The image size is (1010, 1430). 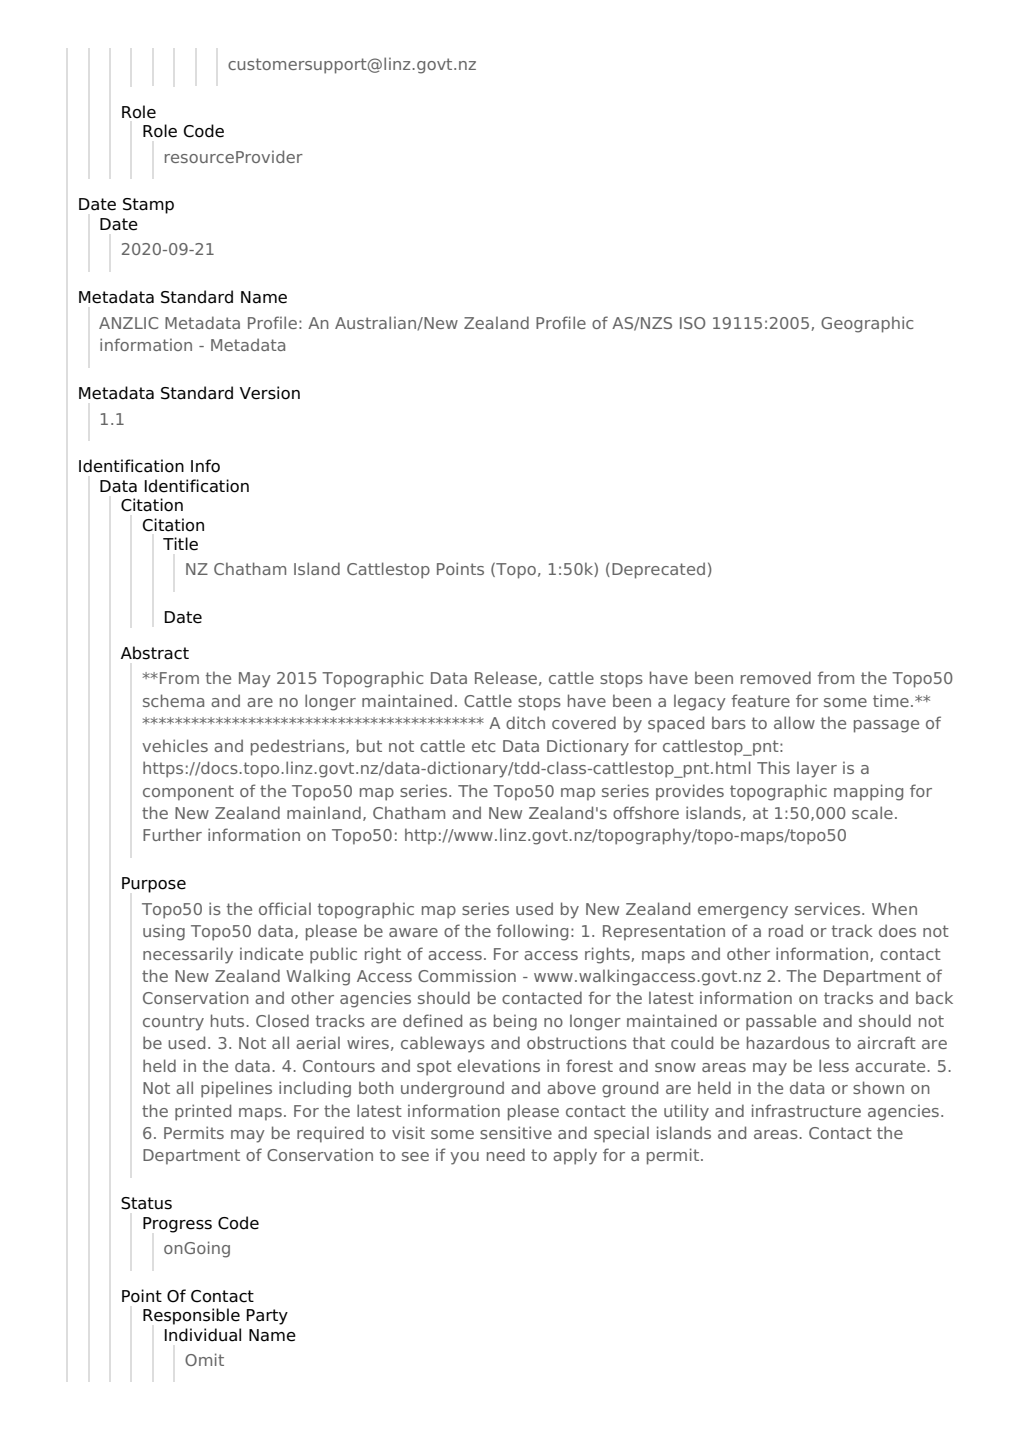 What do you see at coordinates (188, 793) in the screenshot?
I see `component` at bounding box center [188, 793].
